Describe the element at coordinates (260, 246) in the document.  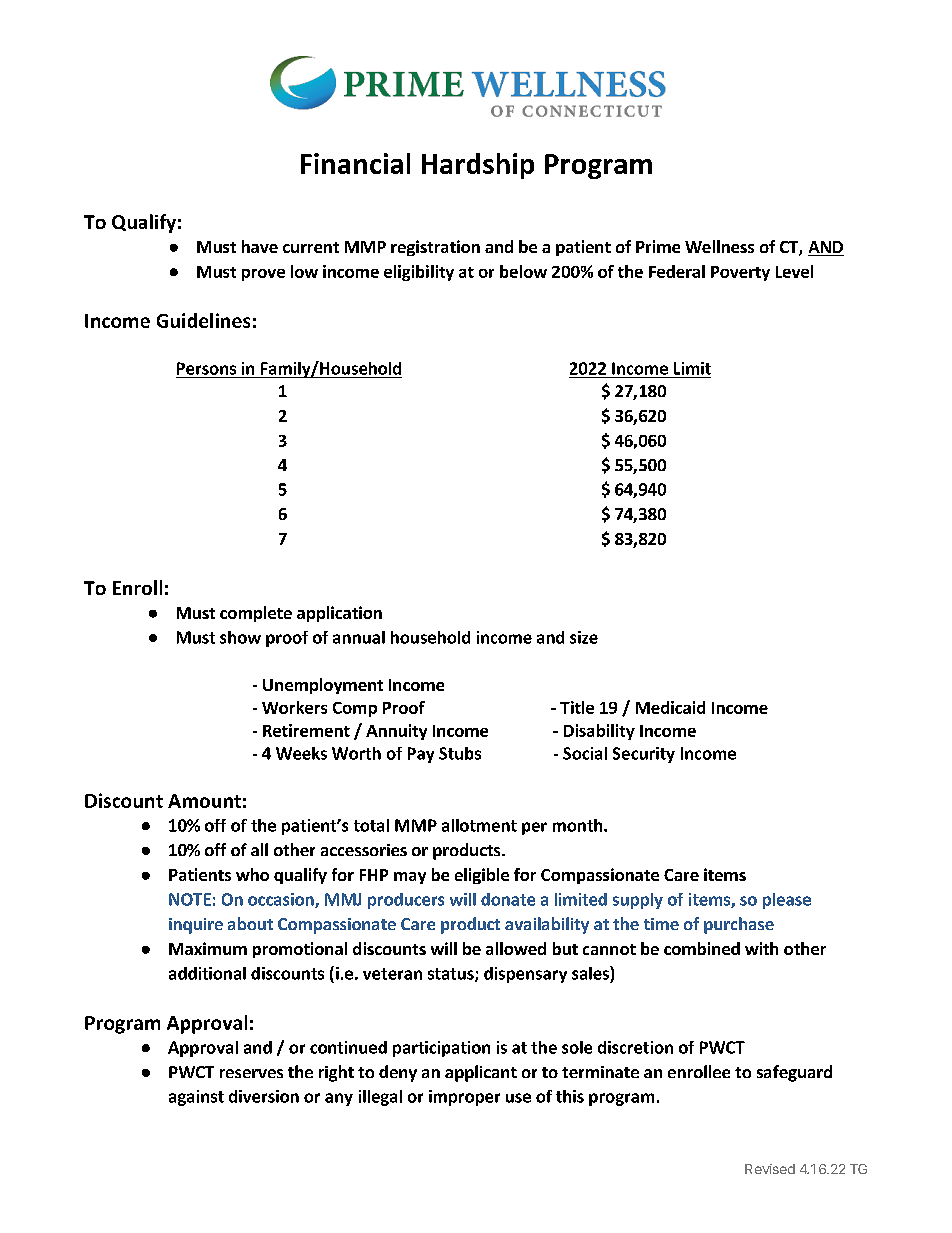
I see `have` at that location.
